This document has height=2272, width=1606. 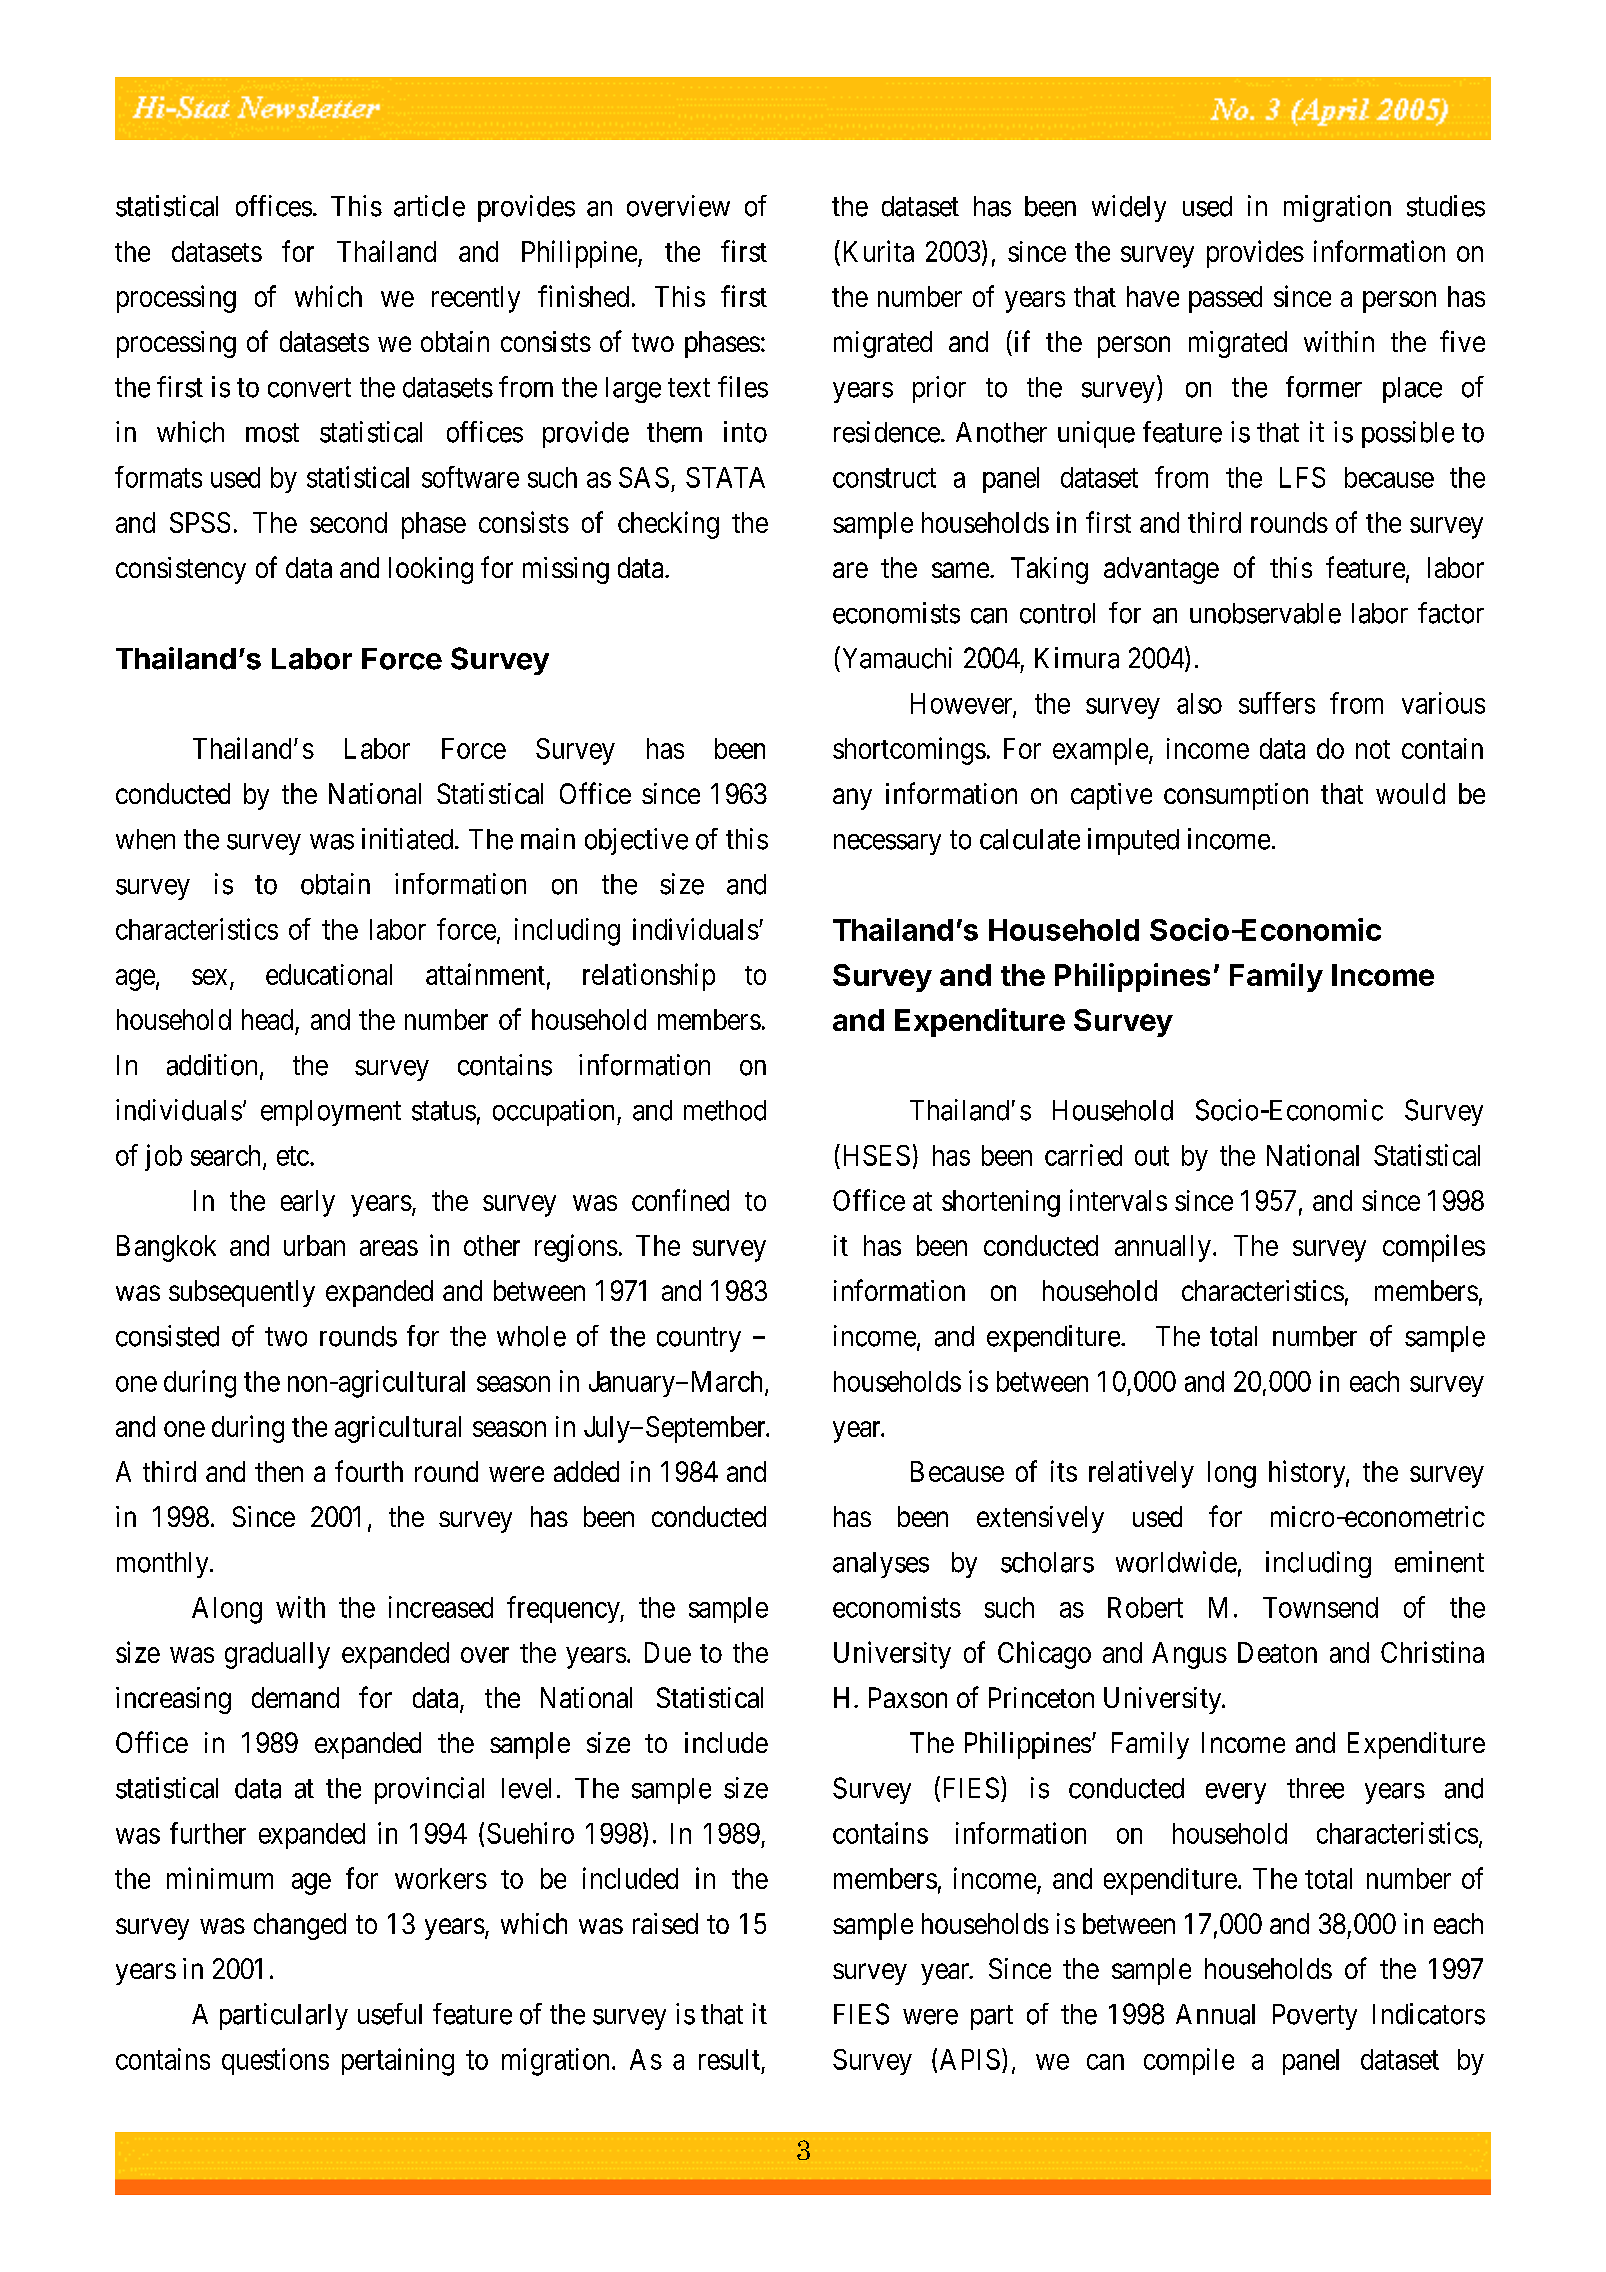 I want to click on etc, so click(x=293, y=1156).
